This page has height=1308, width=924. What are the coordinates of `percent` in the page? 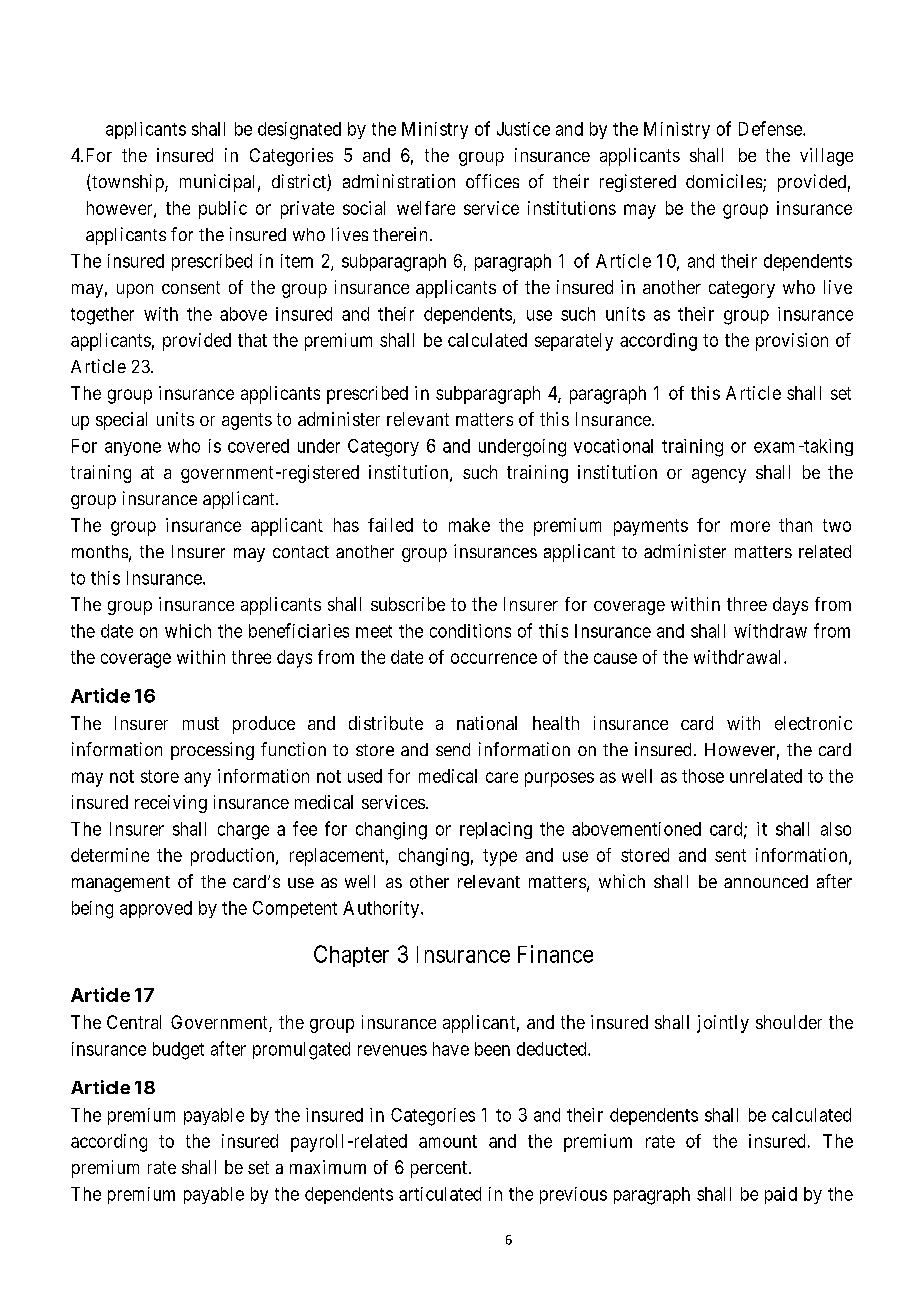 It's located at (439, 1169).
